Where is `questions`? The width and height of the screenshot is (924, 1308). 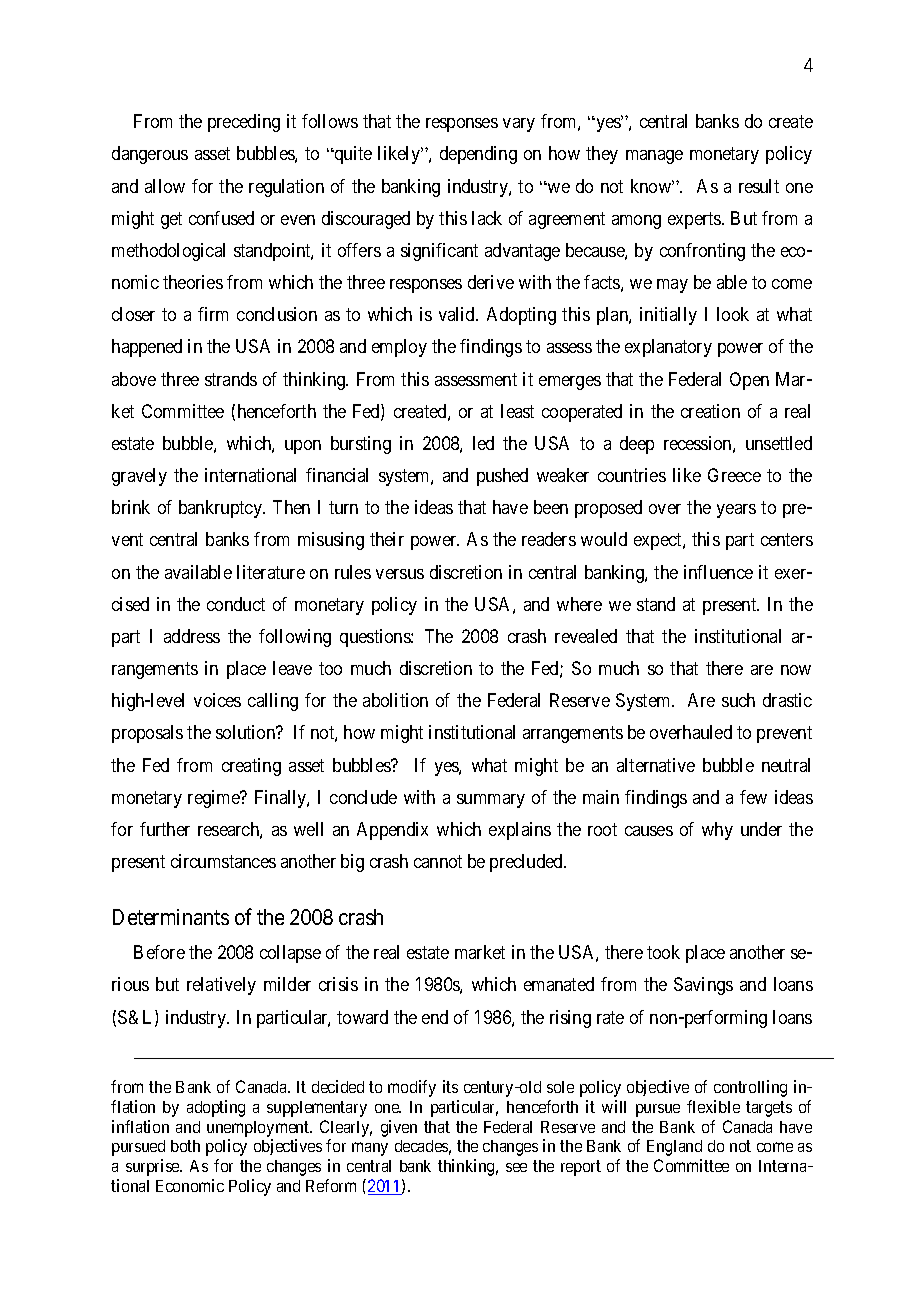 questions is located at coordinates (376, 638).
